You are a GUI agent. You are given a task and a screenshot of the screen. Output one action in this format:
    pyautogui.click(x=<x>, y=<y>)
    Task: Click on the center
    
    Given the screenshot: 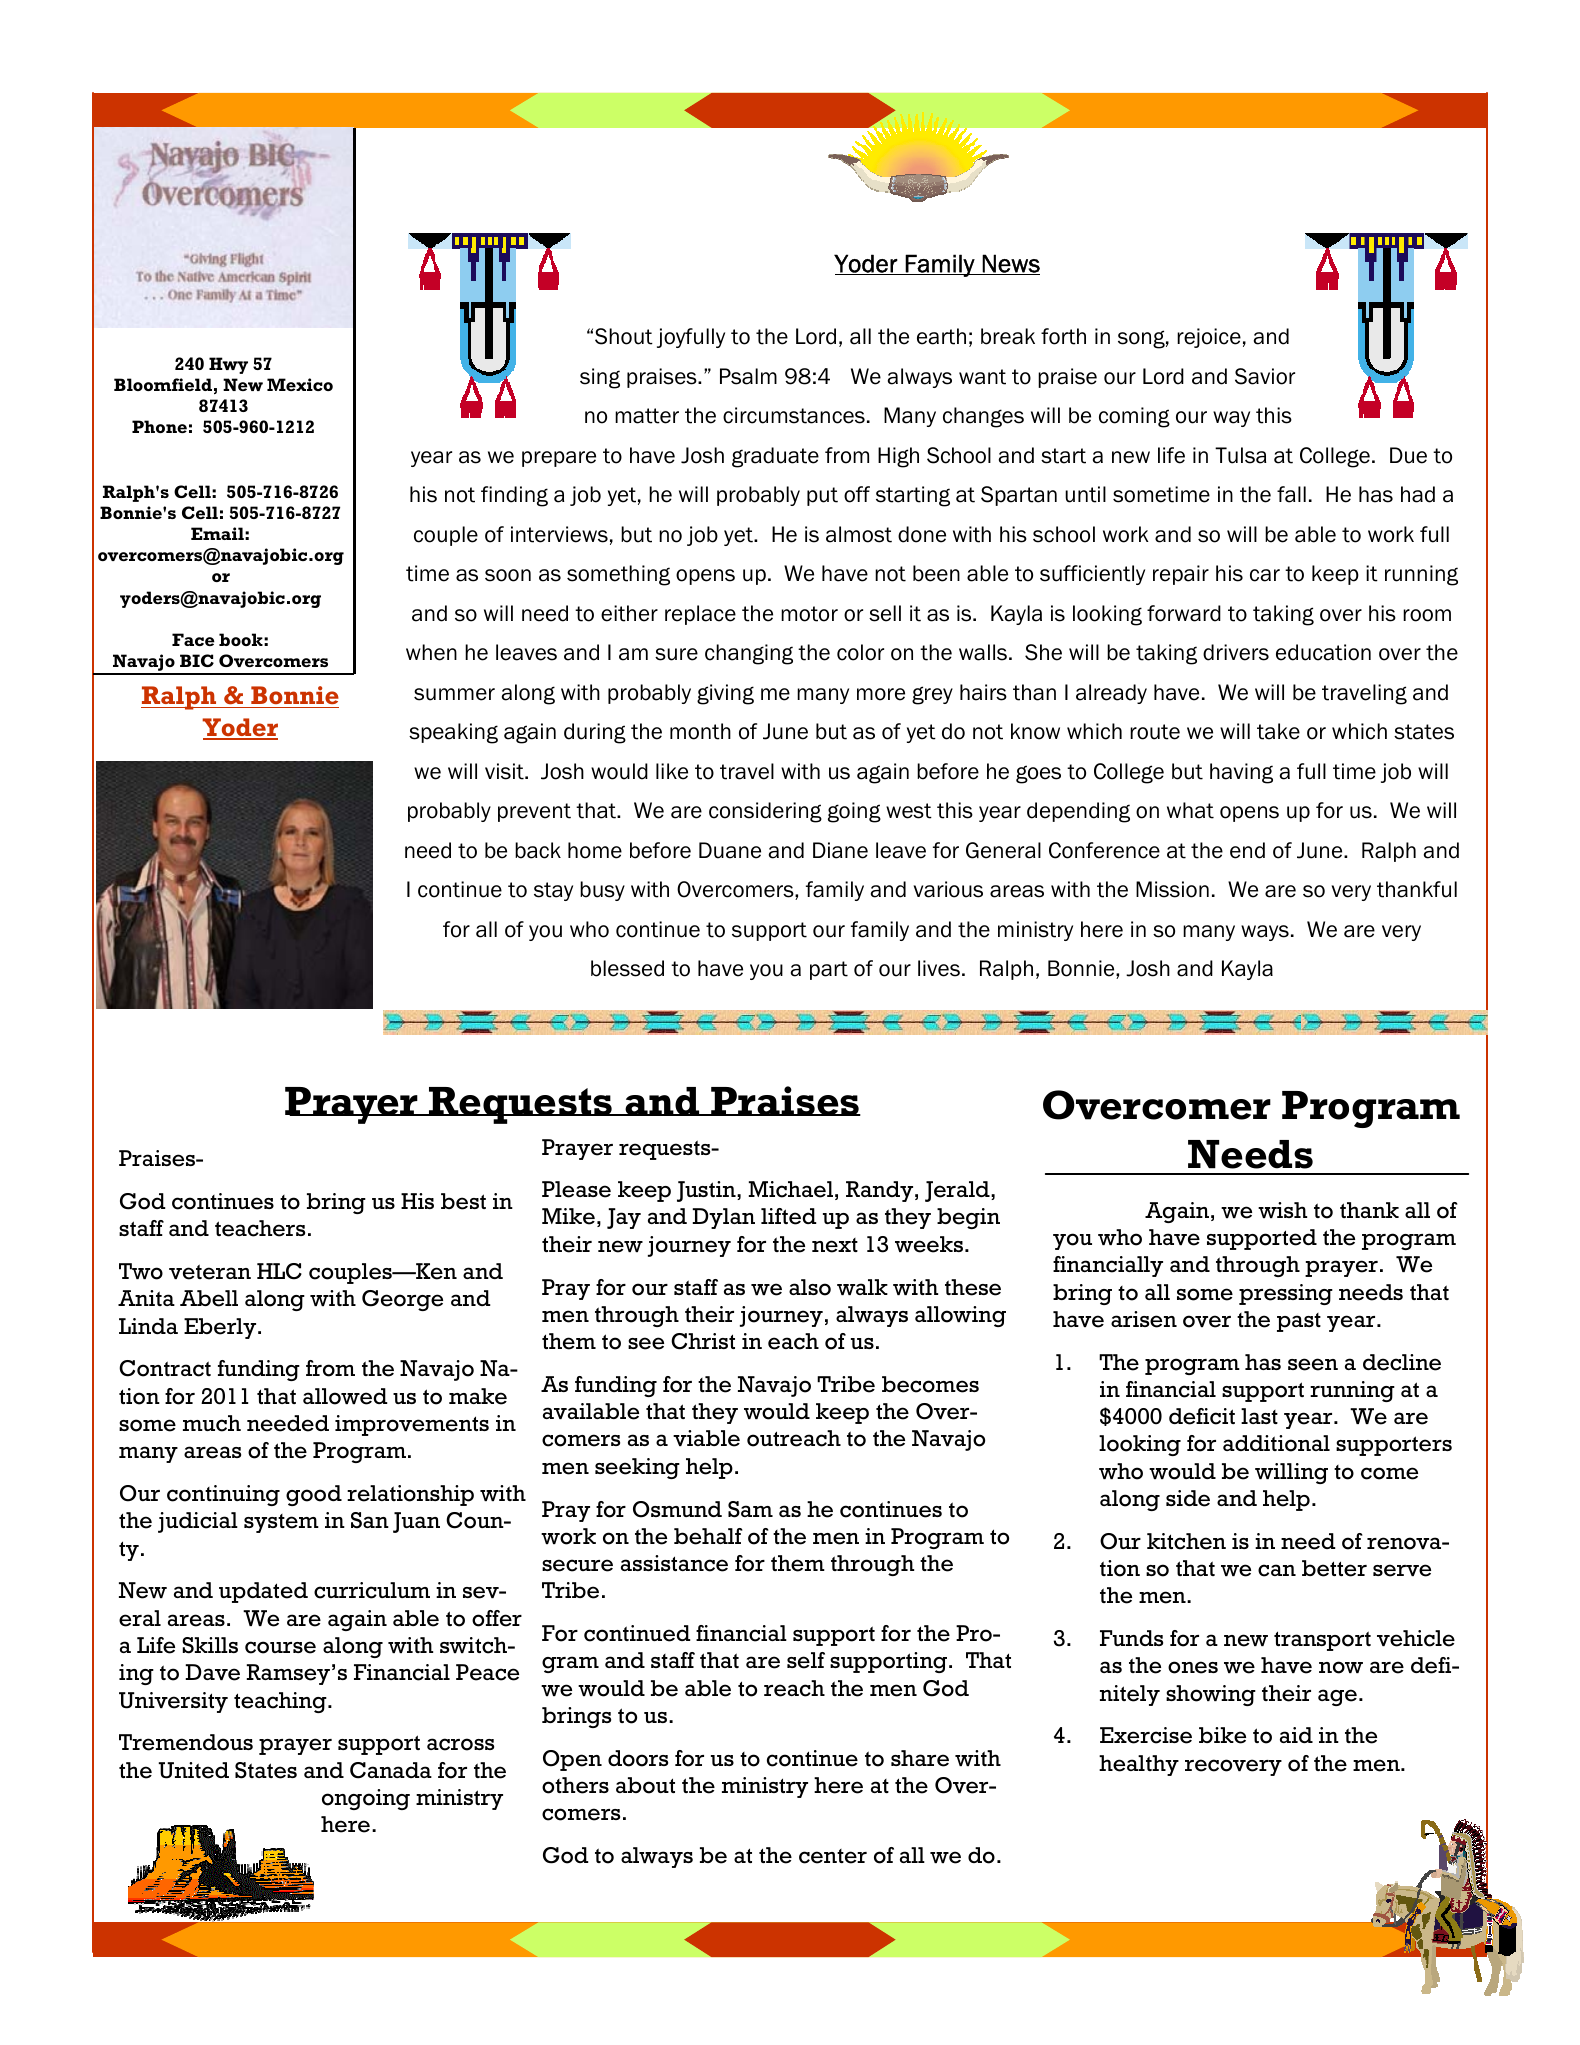 What is the action you would take?
    pyautogui.click(x=833, y=1856)
